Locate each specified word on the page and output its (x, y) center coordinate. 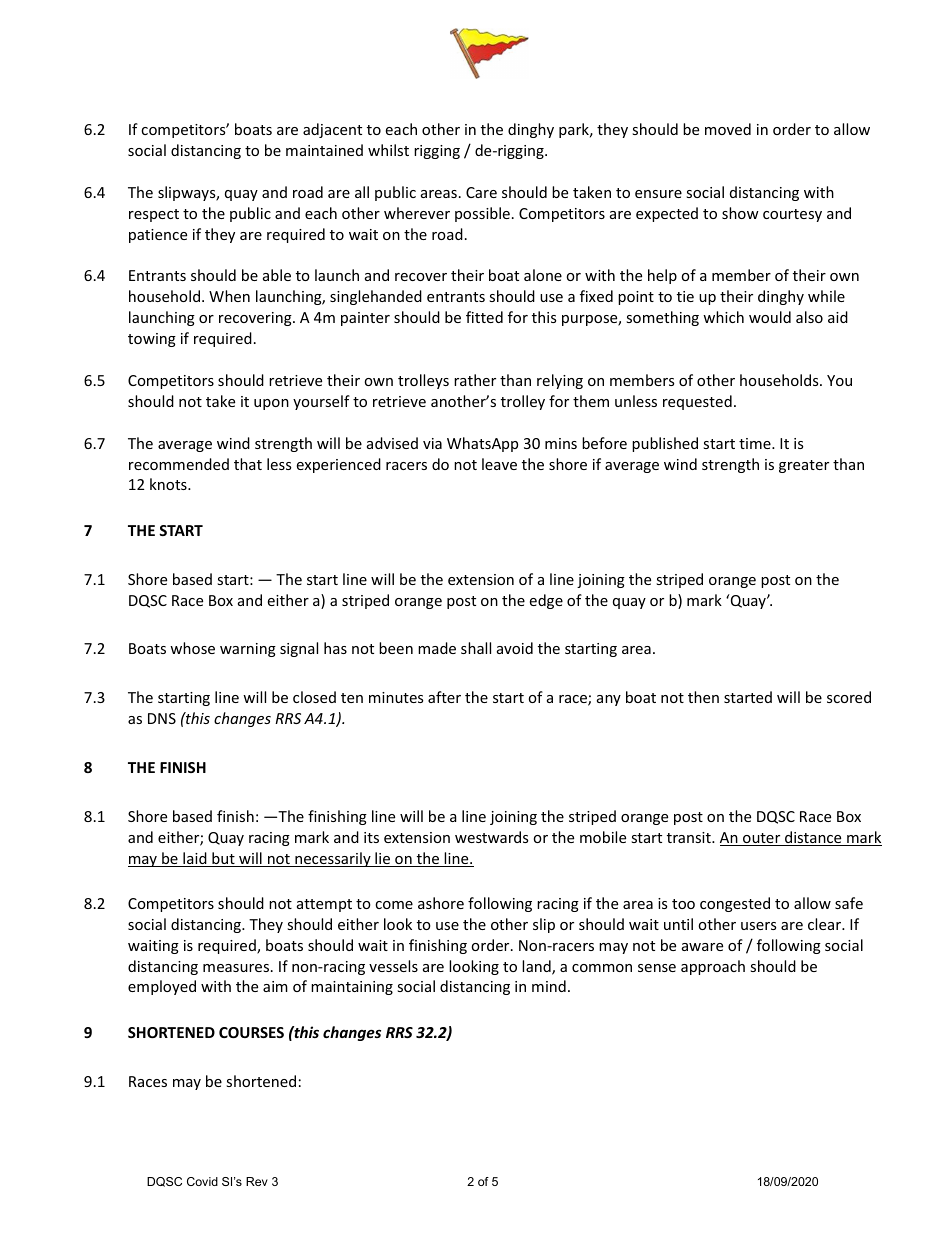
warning (248, 650)
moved (728, 129)
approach (713, 967)
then (703, 697)
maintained (324, 150)
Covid (202, 1181)
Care (481, 192)
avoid (515, 648)
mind (549, 986)
